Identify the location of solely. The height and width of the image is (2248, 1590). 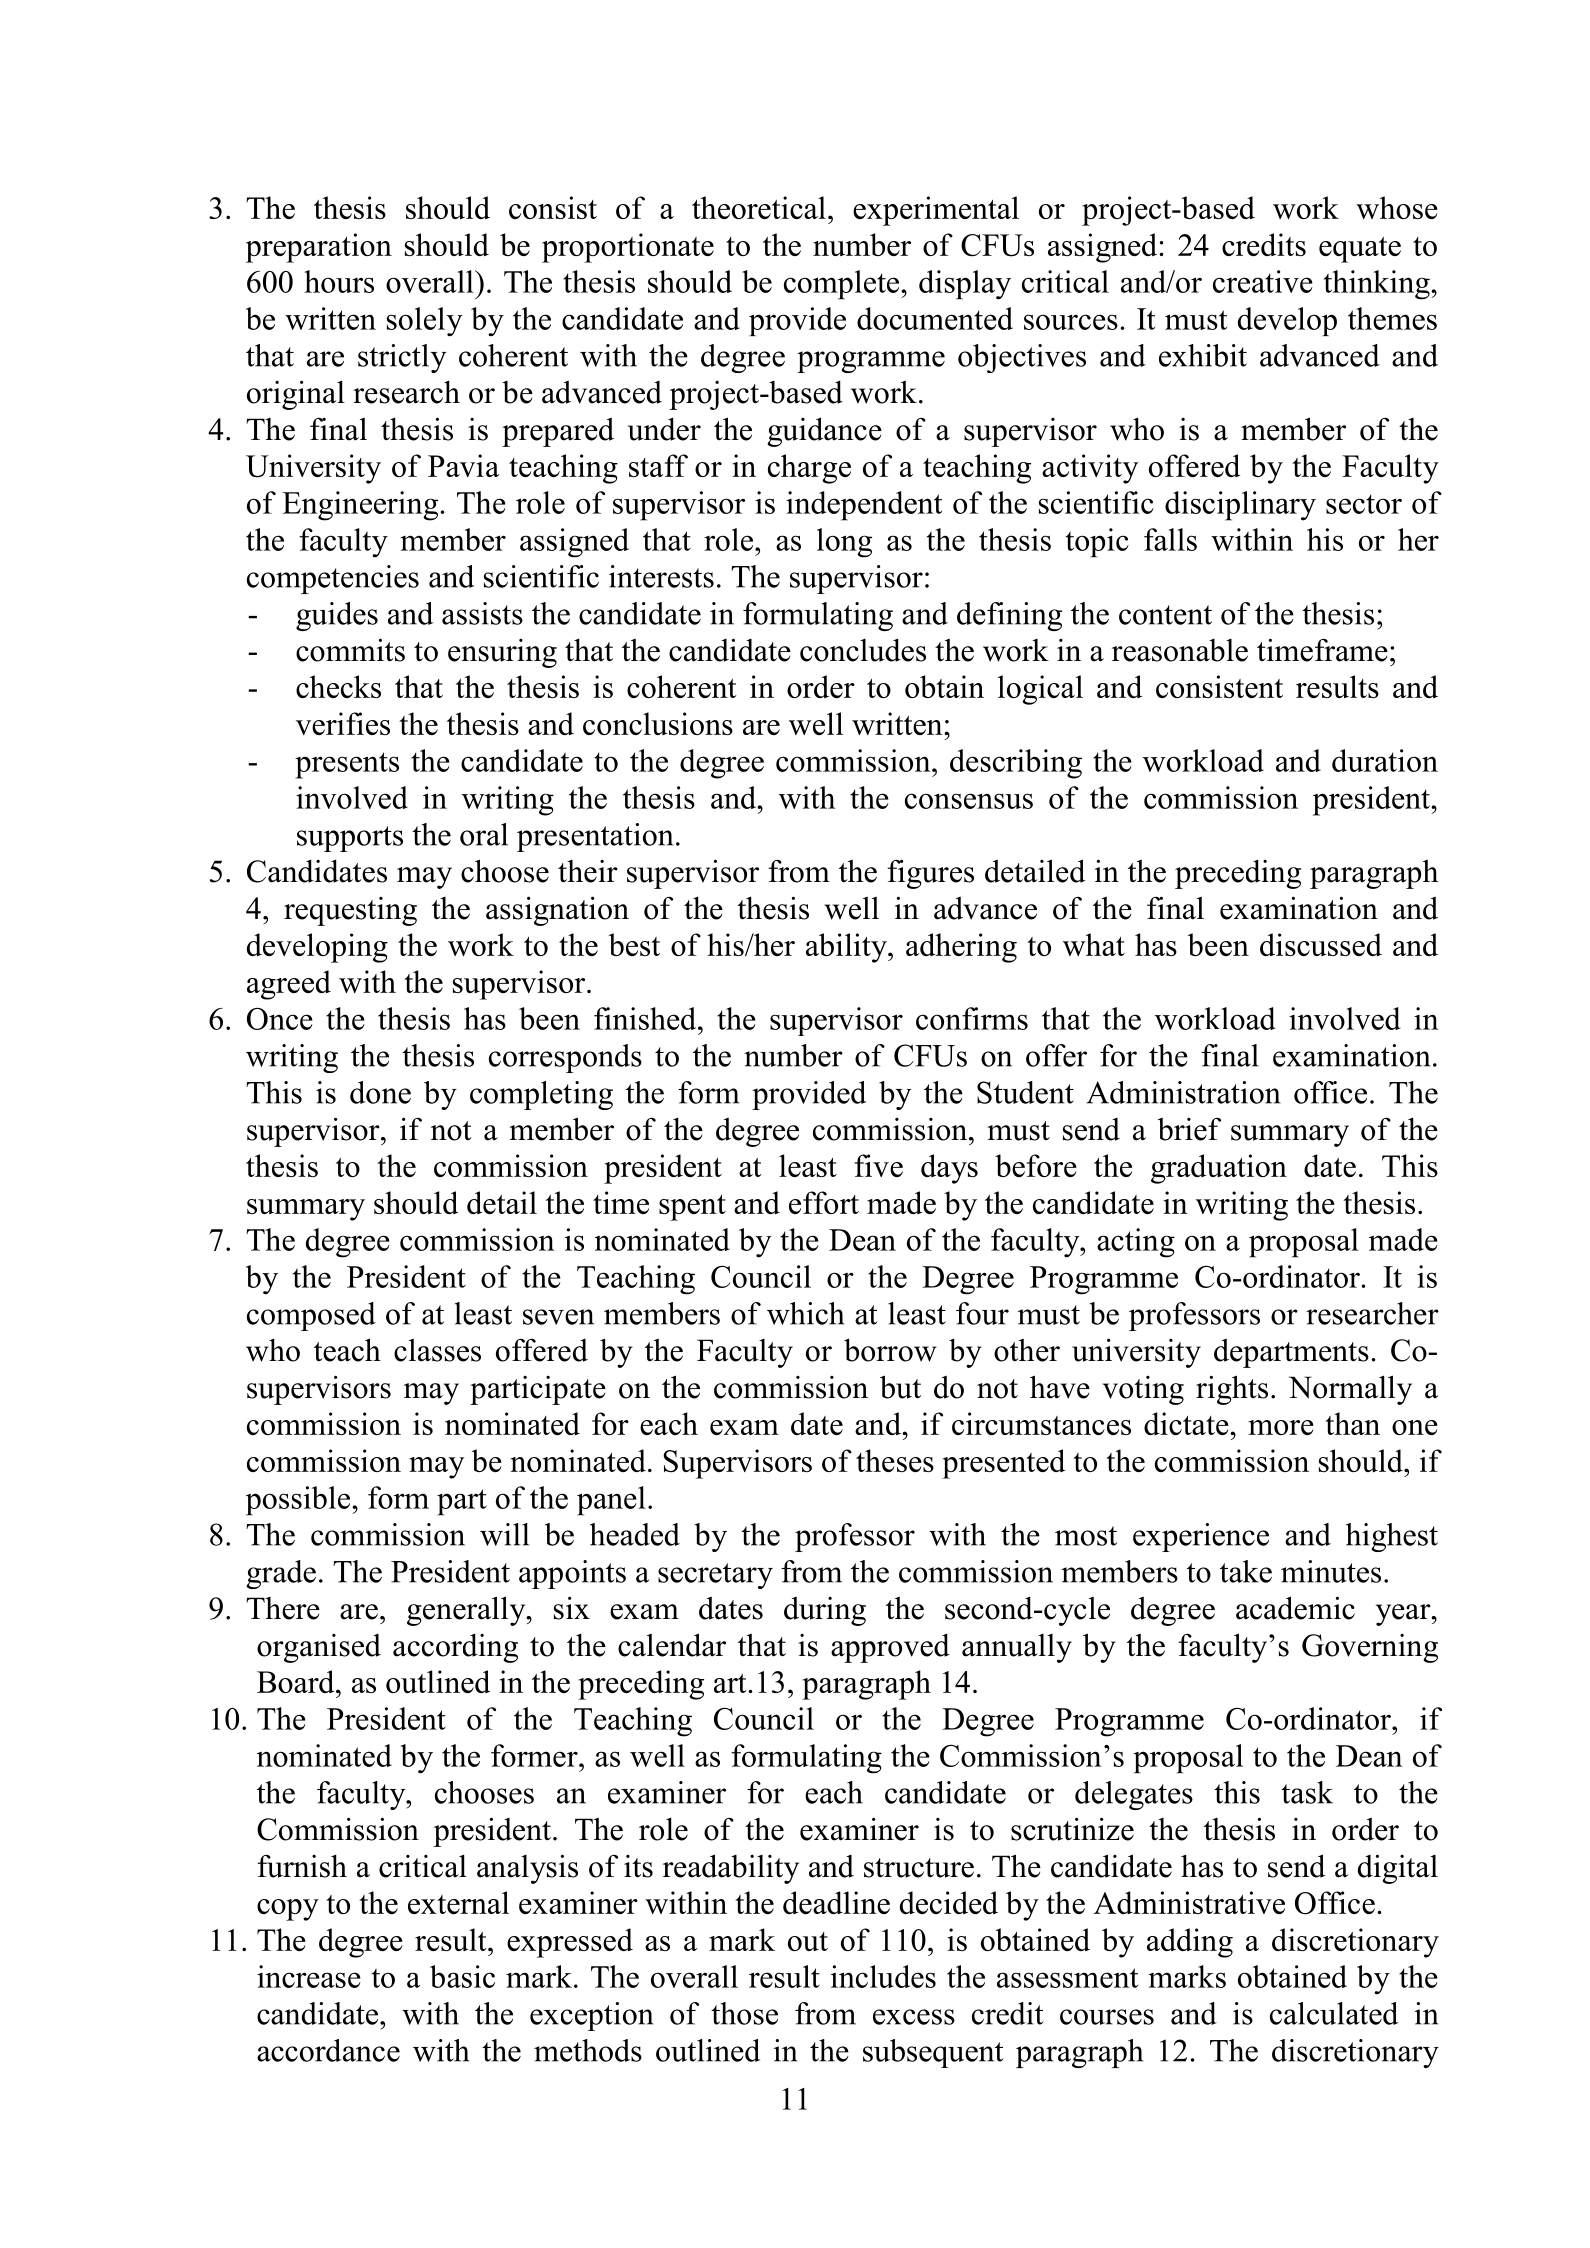
(425, 321).
